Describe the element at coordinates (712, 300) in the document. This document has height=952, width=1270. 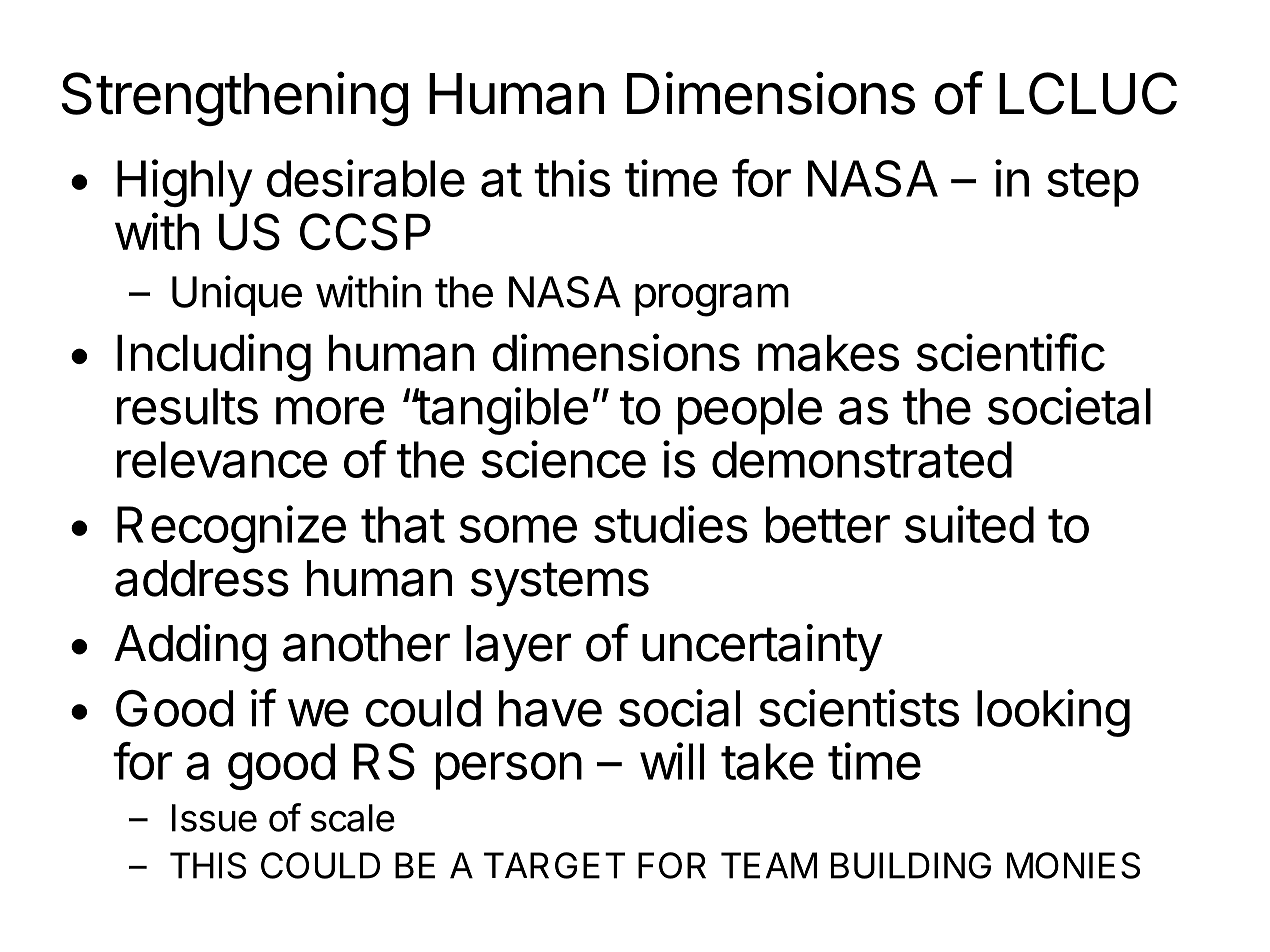
I see `program` at that location.
